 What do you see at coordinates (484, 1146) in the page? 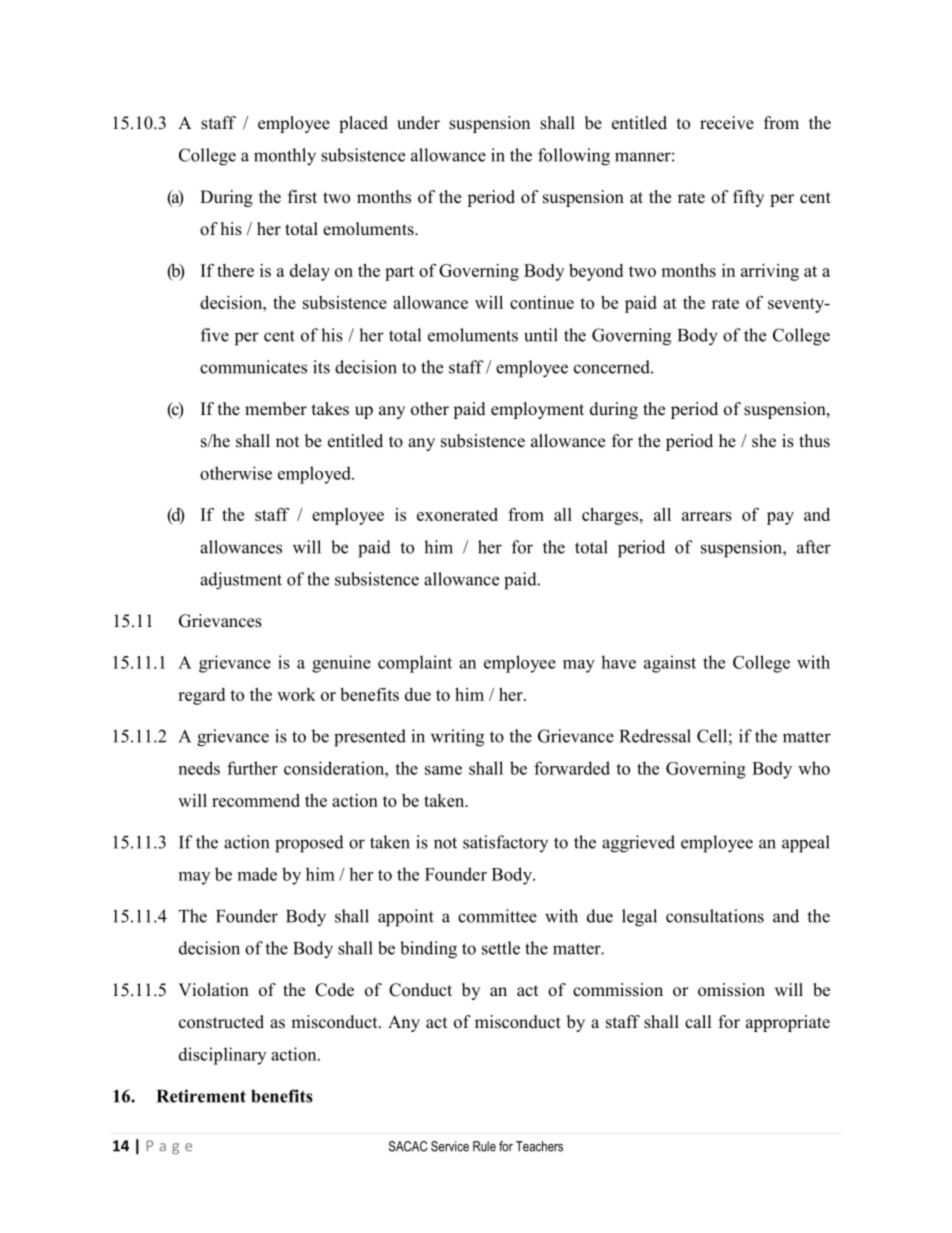
I see `Rule` at bounding box center [484, 1146].
